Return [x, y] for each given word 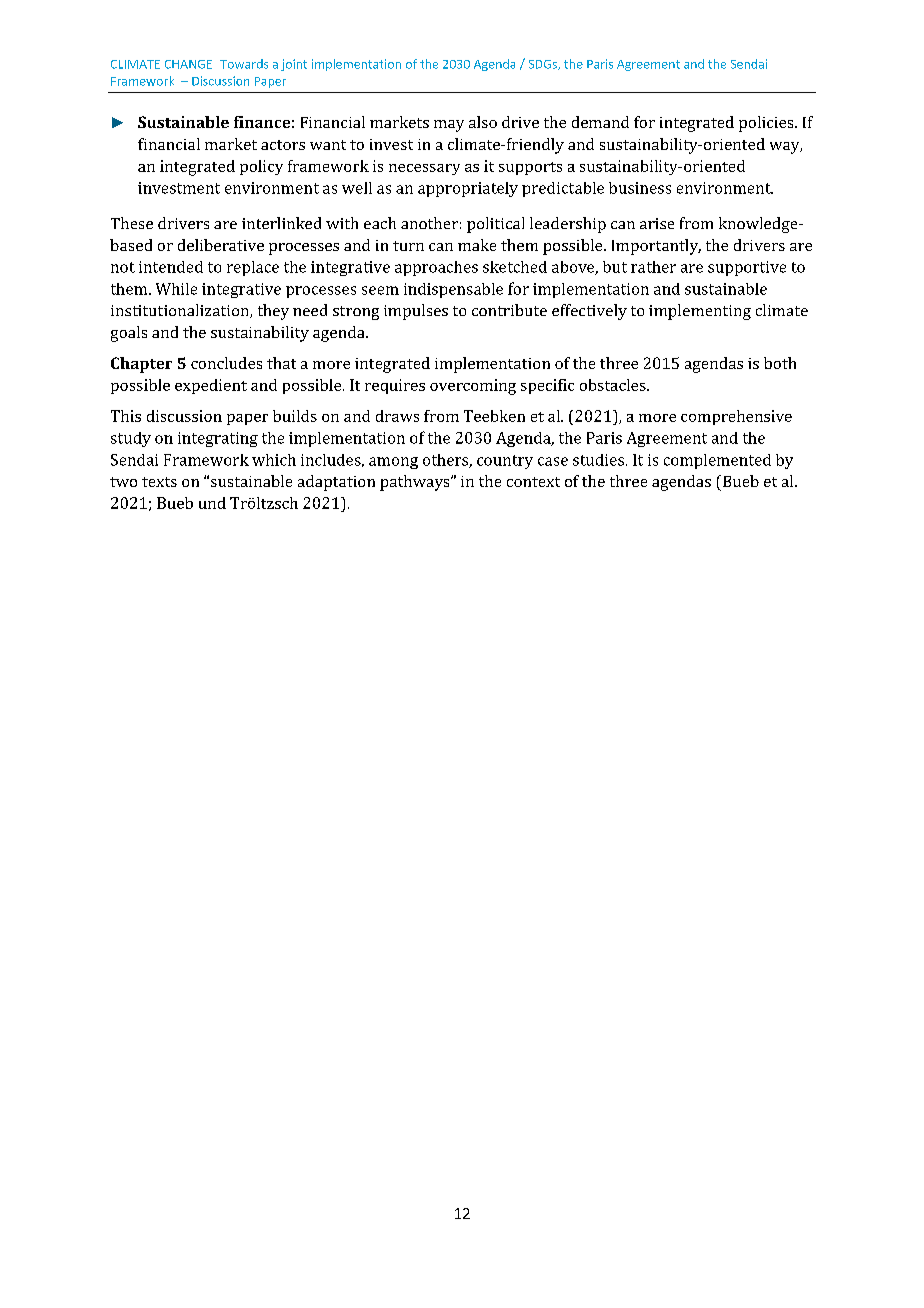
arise [657, 223]
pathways [416, 483]
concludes [226, 363]
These [132, 223]
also [483, 122]
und [212, 503]
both [780, 363]
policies [767, 124]
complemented [717, 461]
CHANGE [188, 64]
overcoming [473, 387]
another [429, 223]
